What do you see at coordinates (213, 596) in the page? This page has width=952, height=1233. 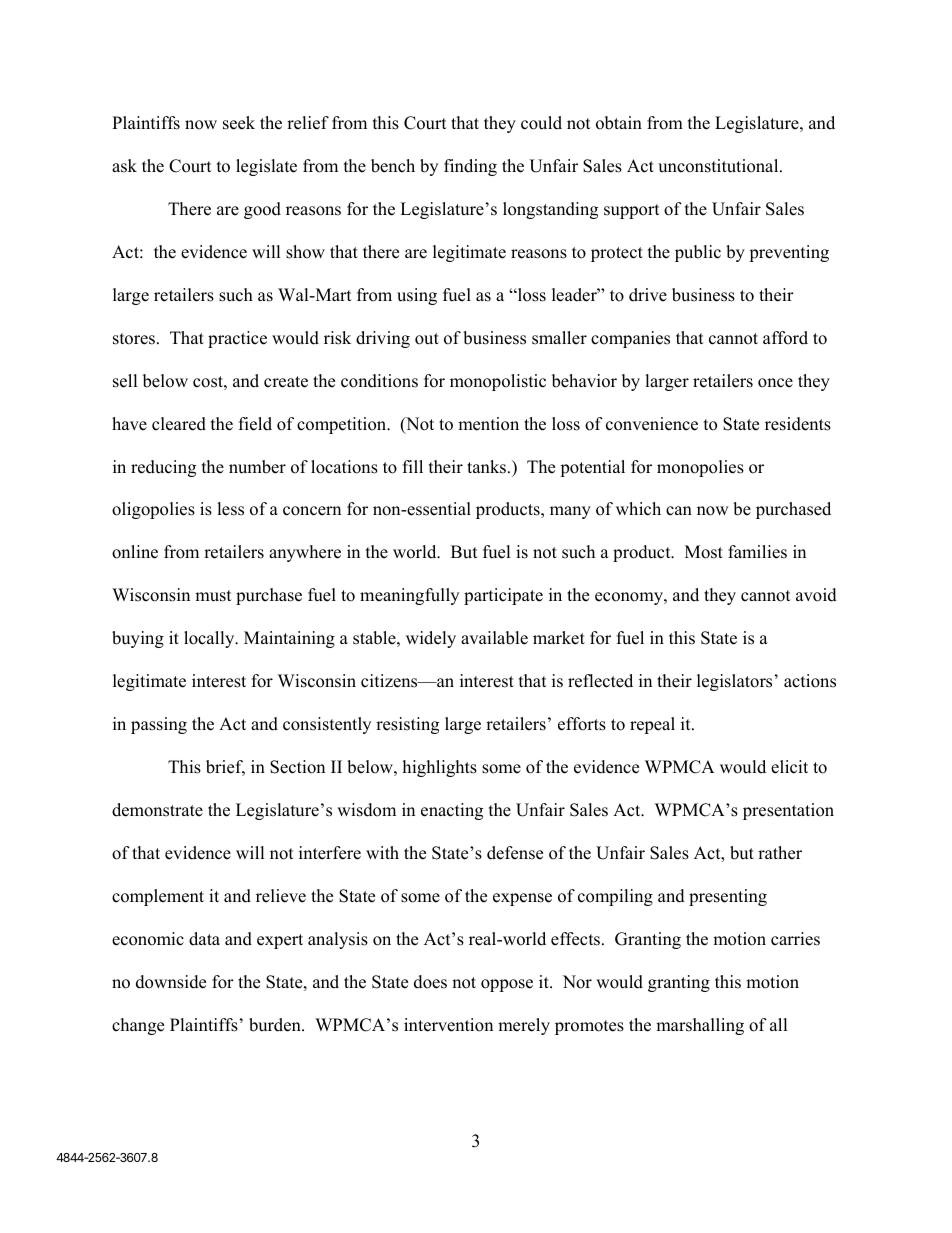 I see `must` at bounding box center [213, 596].
